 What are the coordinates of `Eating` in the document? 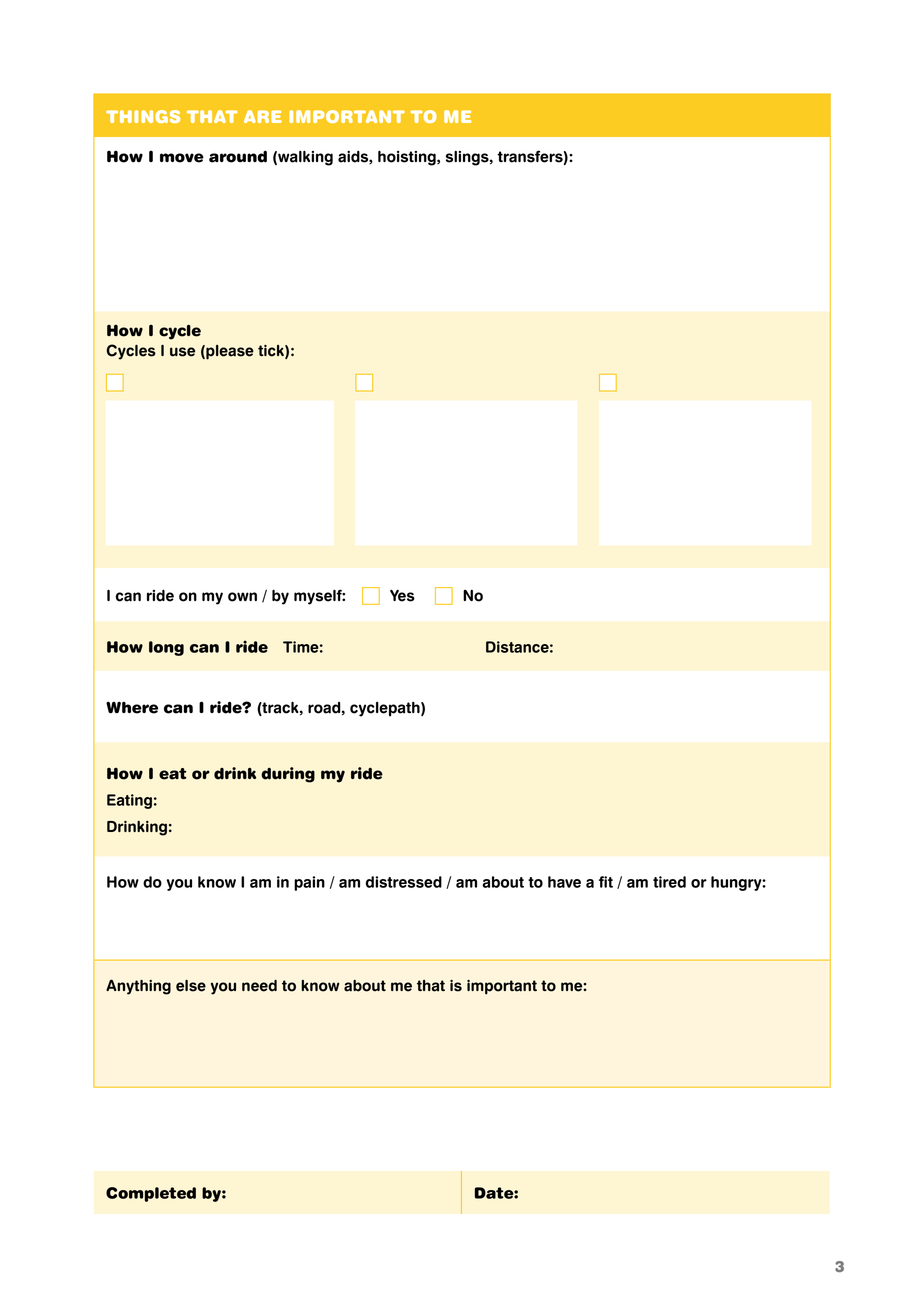 It's located at (129, 801).
